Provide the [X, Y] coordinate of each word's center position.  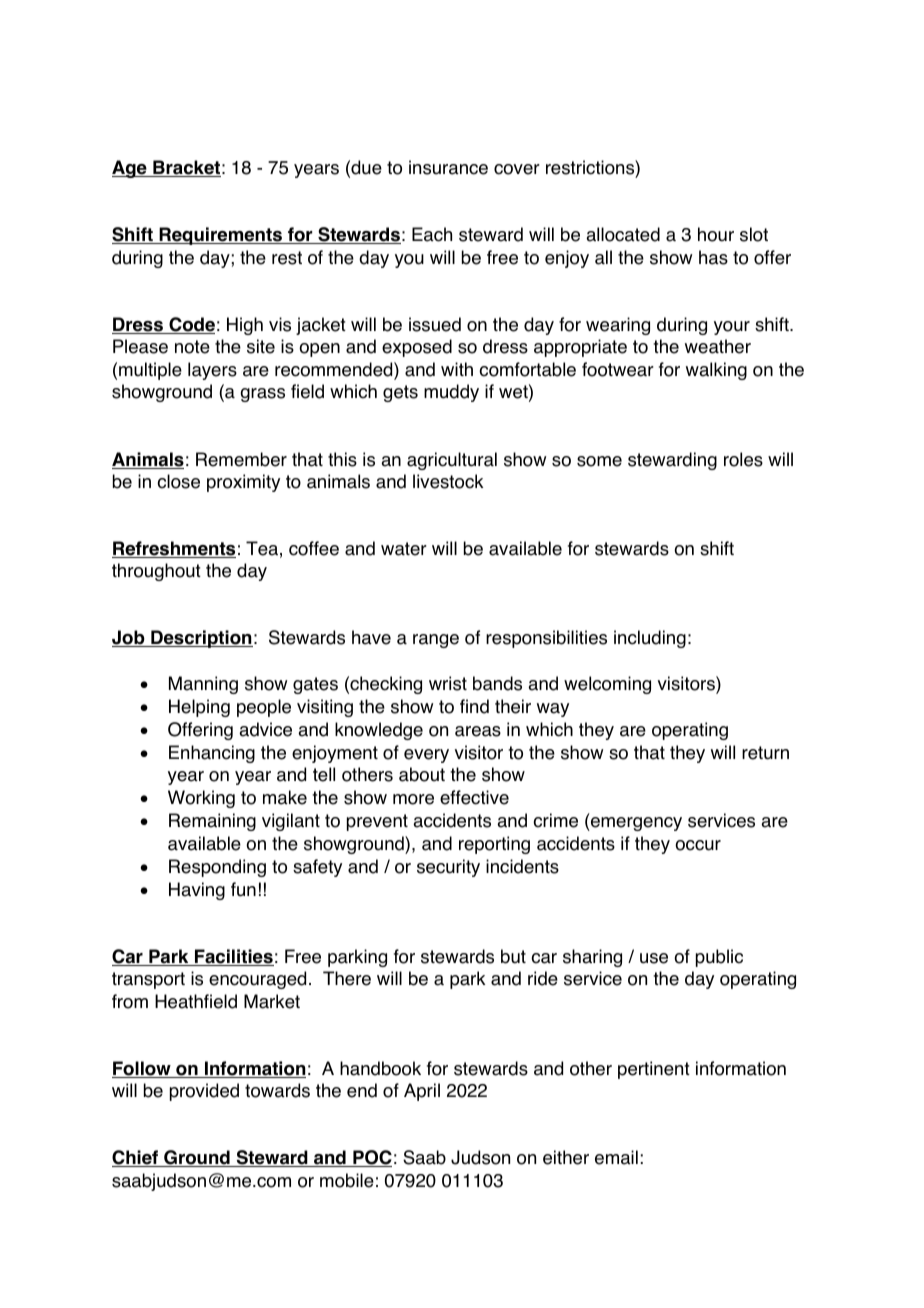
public [719, 958]
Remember [241, 459]
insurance [448, 167]
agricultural [452, 461]
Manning [203, 685]
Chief [136, 1158]
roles [743, 459]
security [448, 868]
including [650, 639]
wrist [448, 683]
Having [197, 891]
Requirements [220, 236]
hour [716, 234]
